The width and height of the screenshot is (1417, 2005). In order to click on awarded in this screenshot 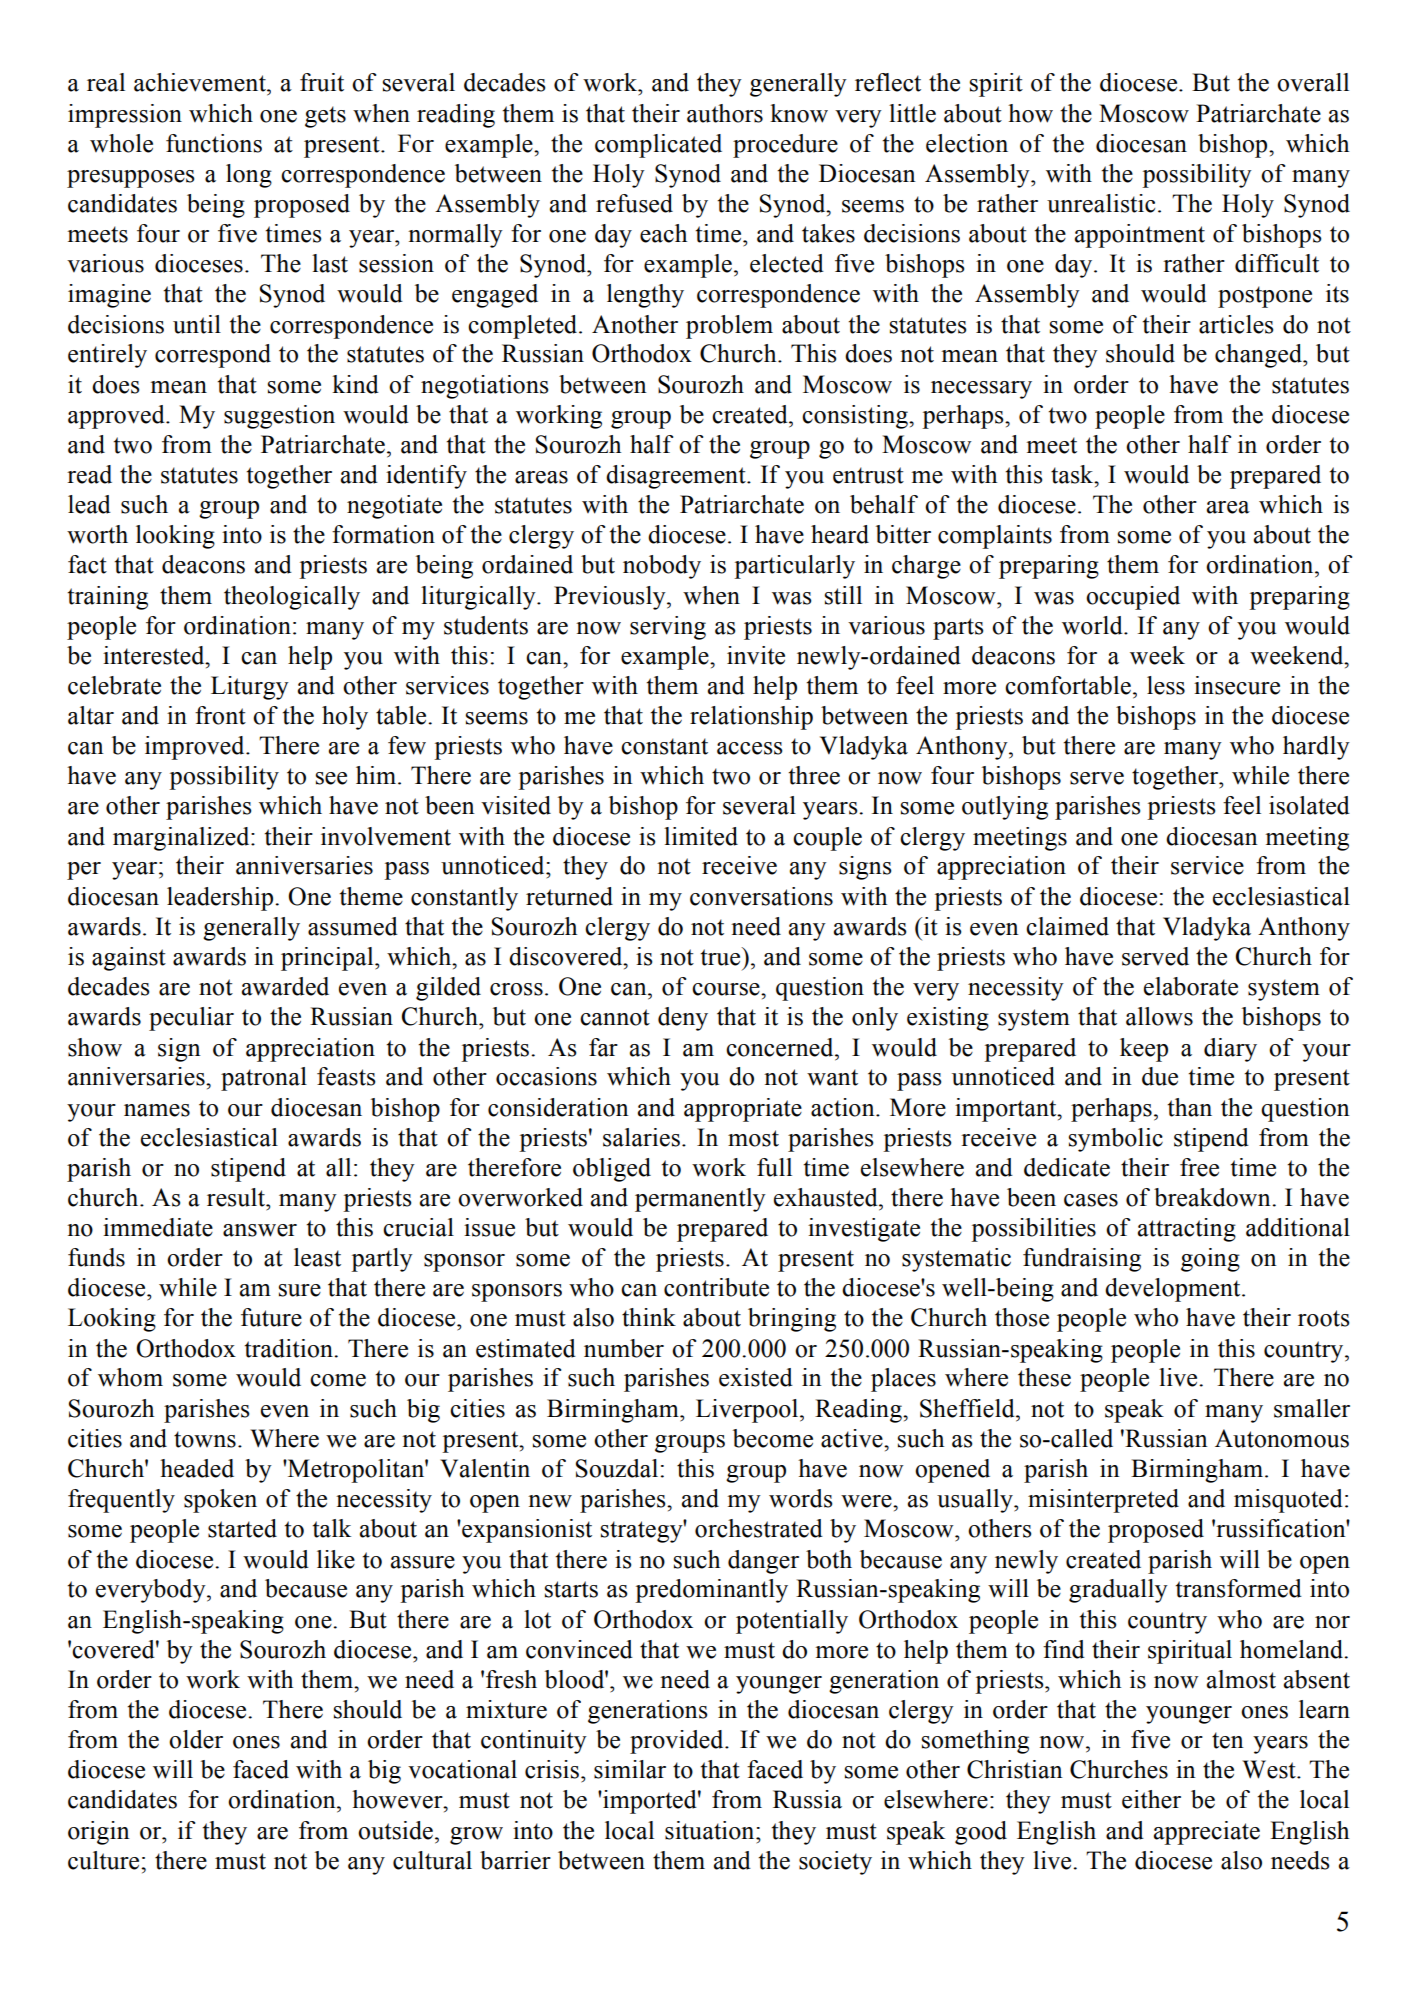, I will do `click(285, 986)`.
